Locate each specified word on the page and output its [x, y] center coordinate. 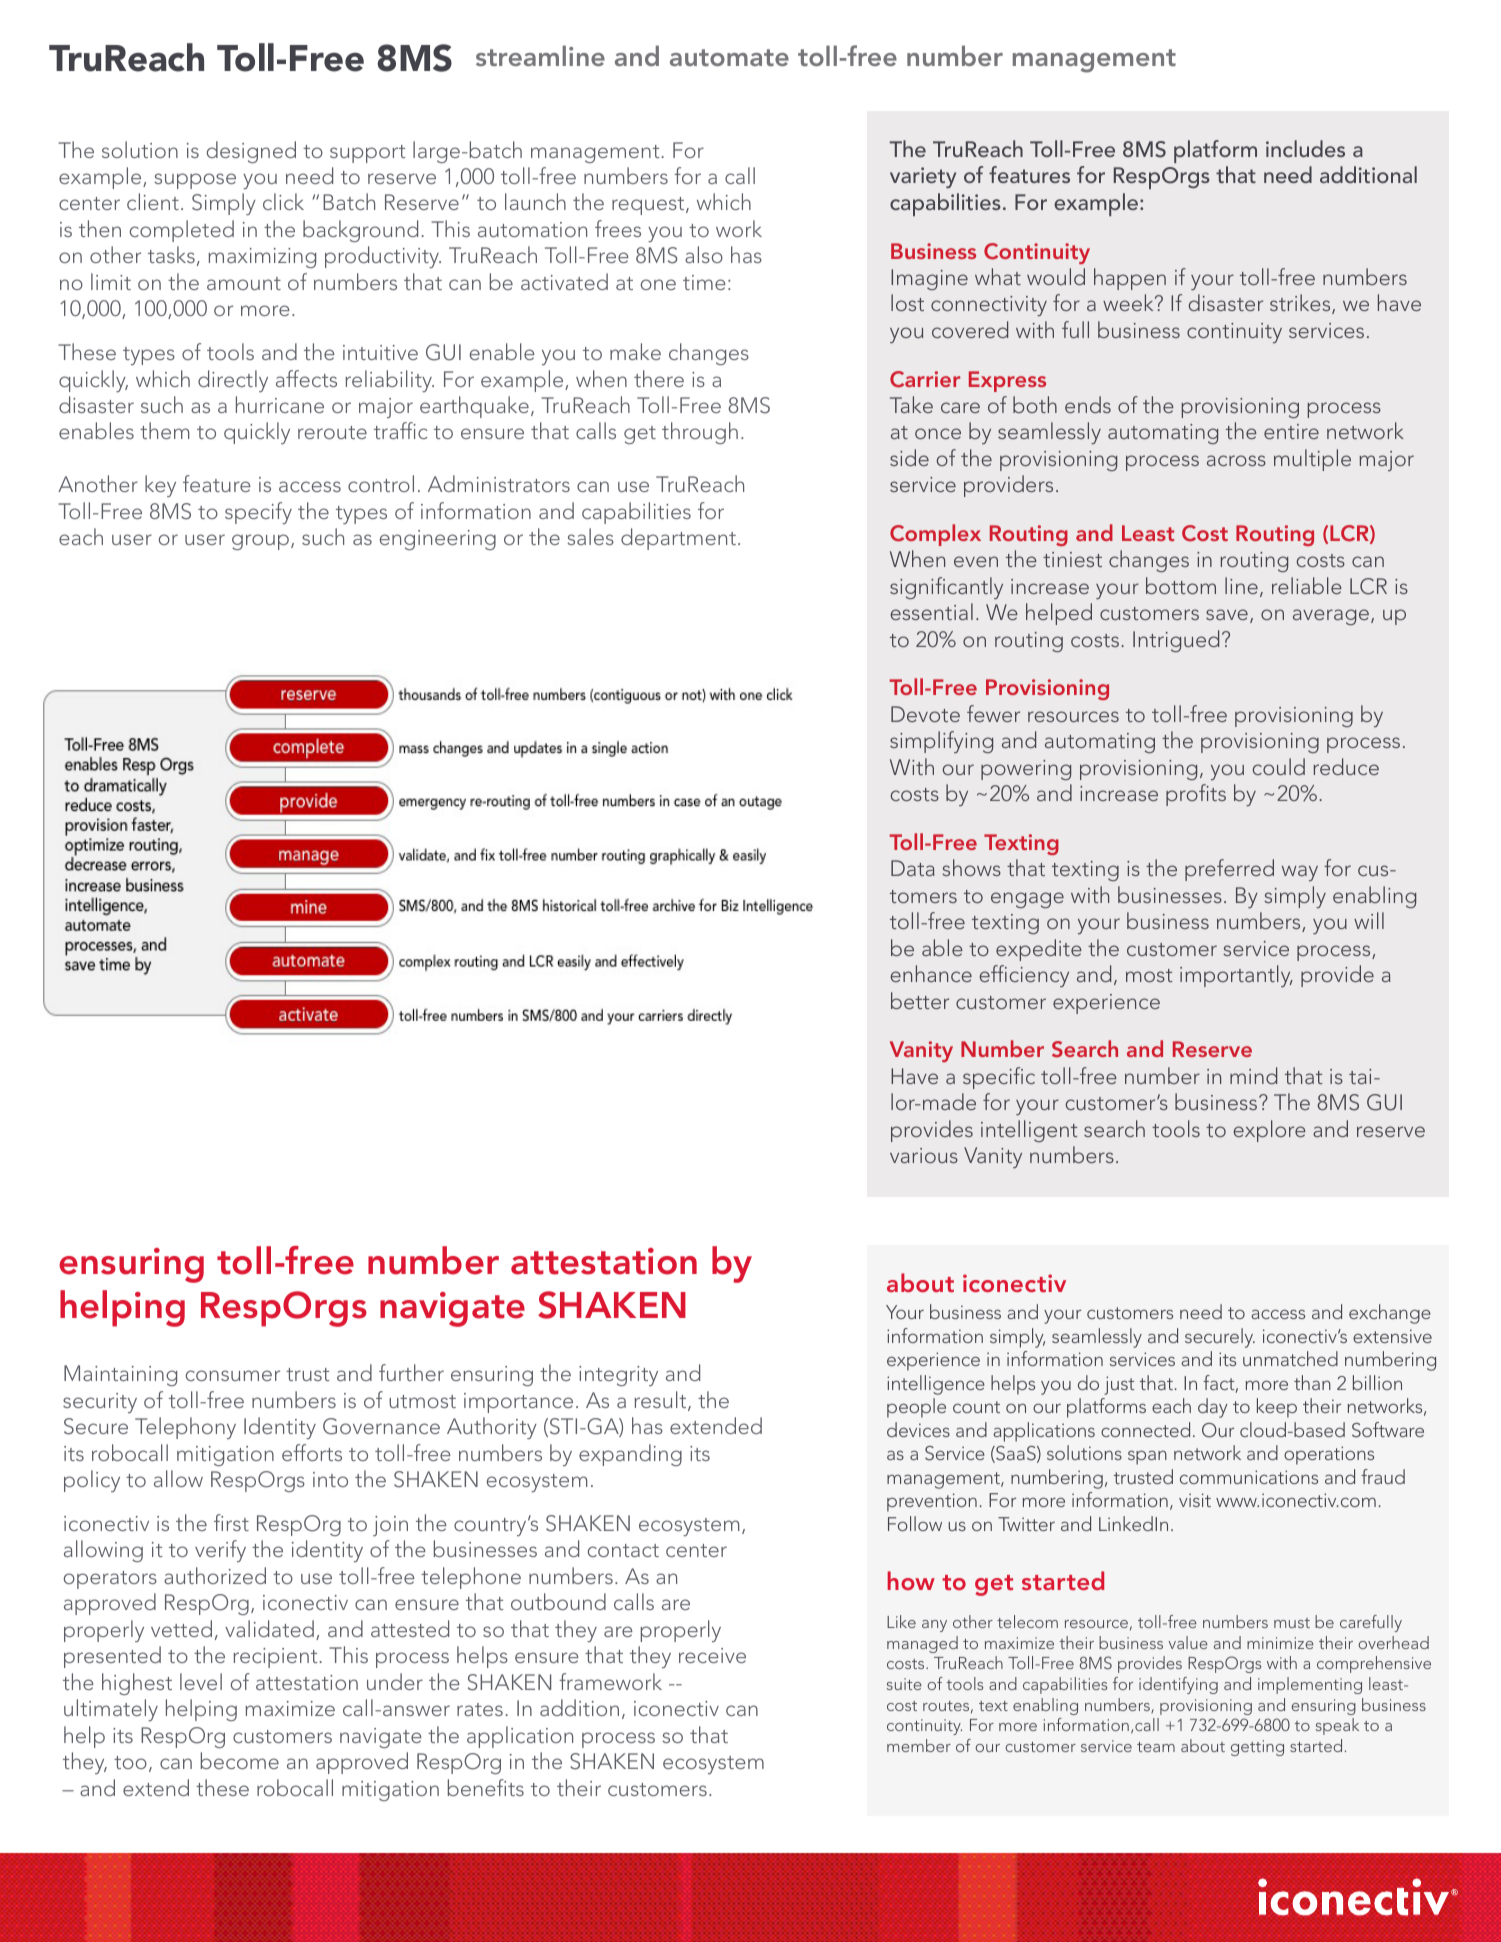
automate [729, 57]
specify [258, 513]
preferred [1229, 870]
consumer [233, 1375]
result [661, 1401]
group [260, 542]
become [240, 1760]
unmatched [1290, 1358]
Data [913, 868]
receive [712, 1655]
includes [1305, 148]
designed [251, 152]
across [1236, 460]
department [678, 539]
